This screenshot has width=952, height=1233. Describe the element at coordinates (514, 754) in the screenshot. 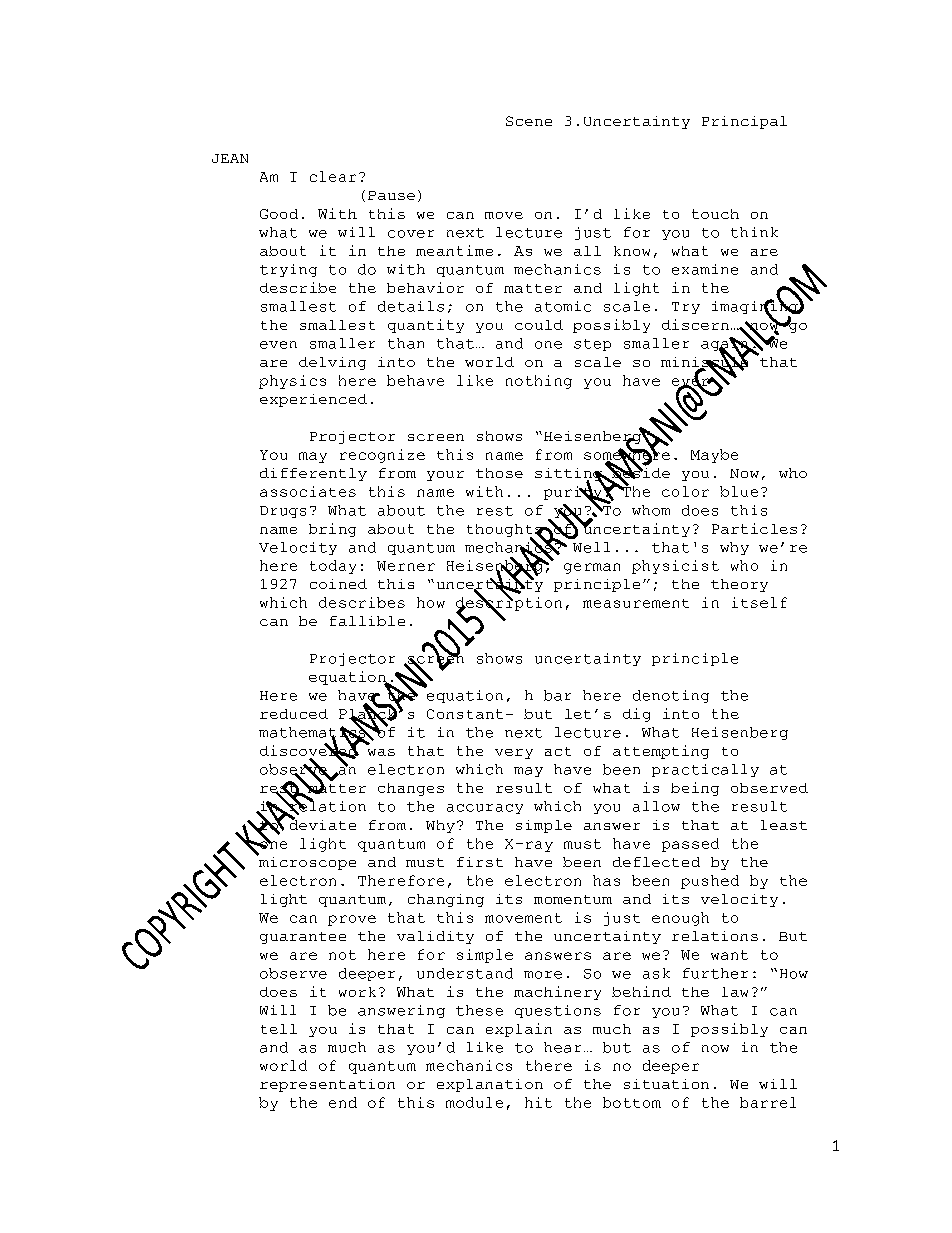

I see `very` at that location.
